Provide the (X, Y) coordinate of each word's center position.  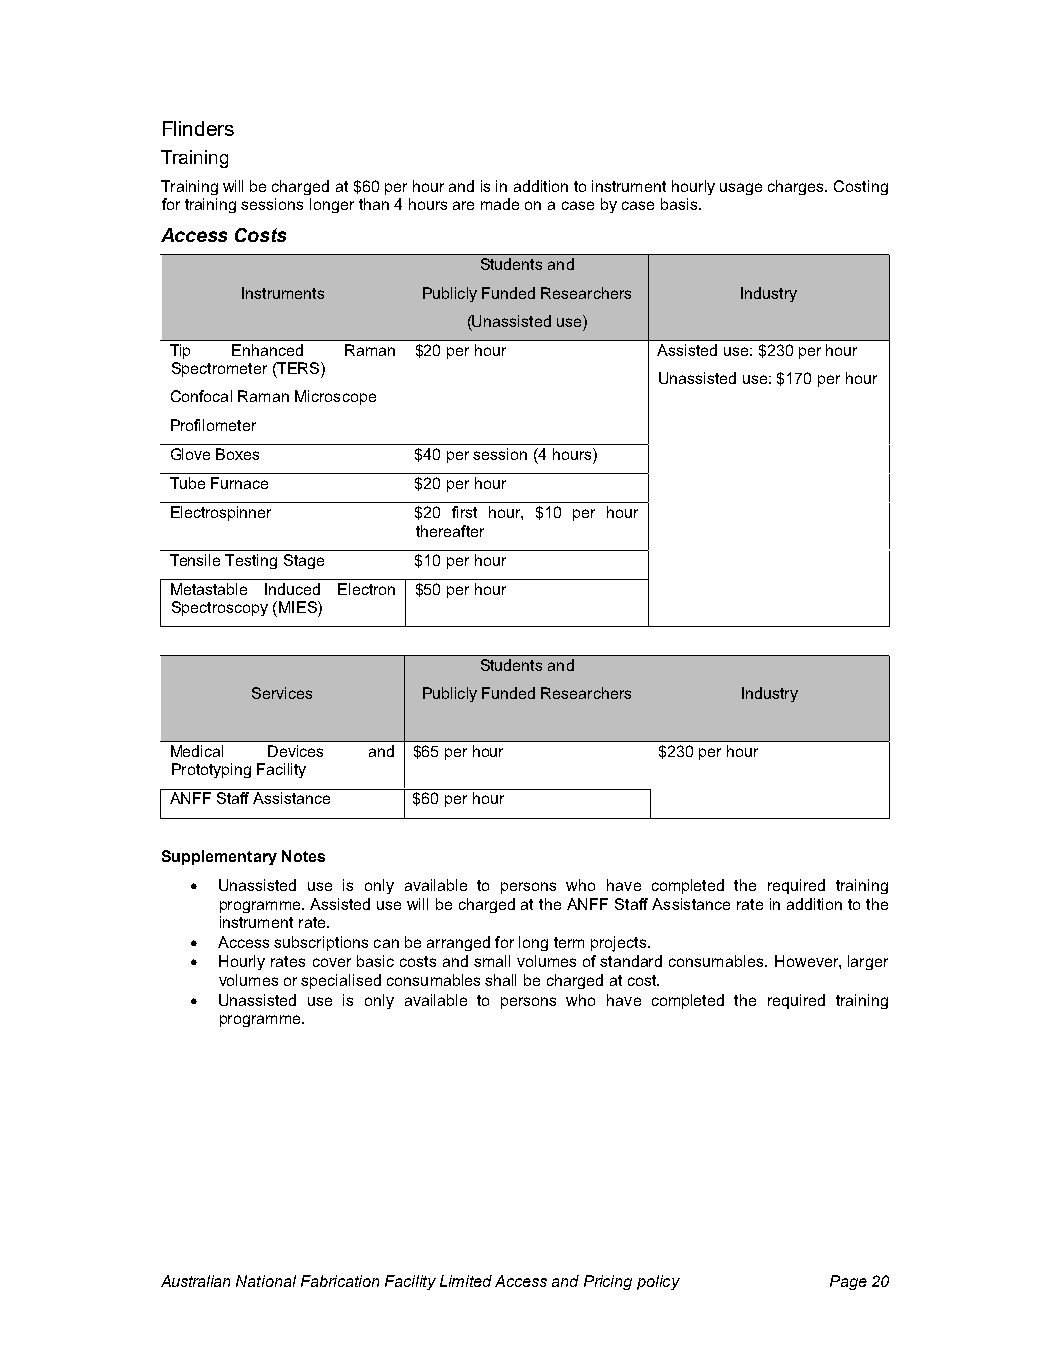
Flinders (198, 128)
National (266, 1281)
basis (680, 204)
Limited (466, 1281)
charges (797, 187)
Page (848, 1282)
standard (631, 961)
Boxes (237, 454)
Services (282, 693)
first (464, 512)
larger (868, 962)
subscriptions (321, 943)
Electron (366, 589)
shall (500, 980)
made (500, 204)
